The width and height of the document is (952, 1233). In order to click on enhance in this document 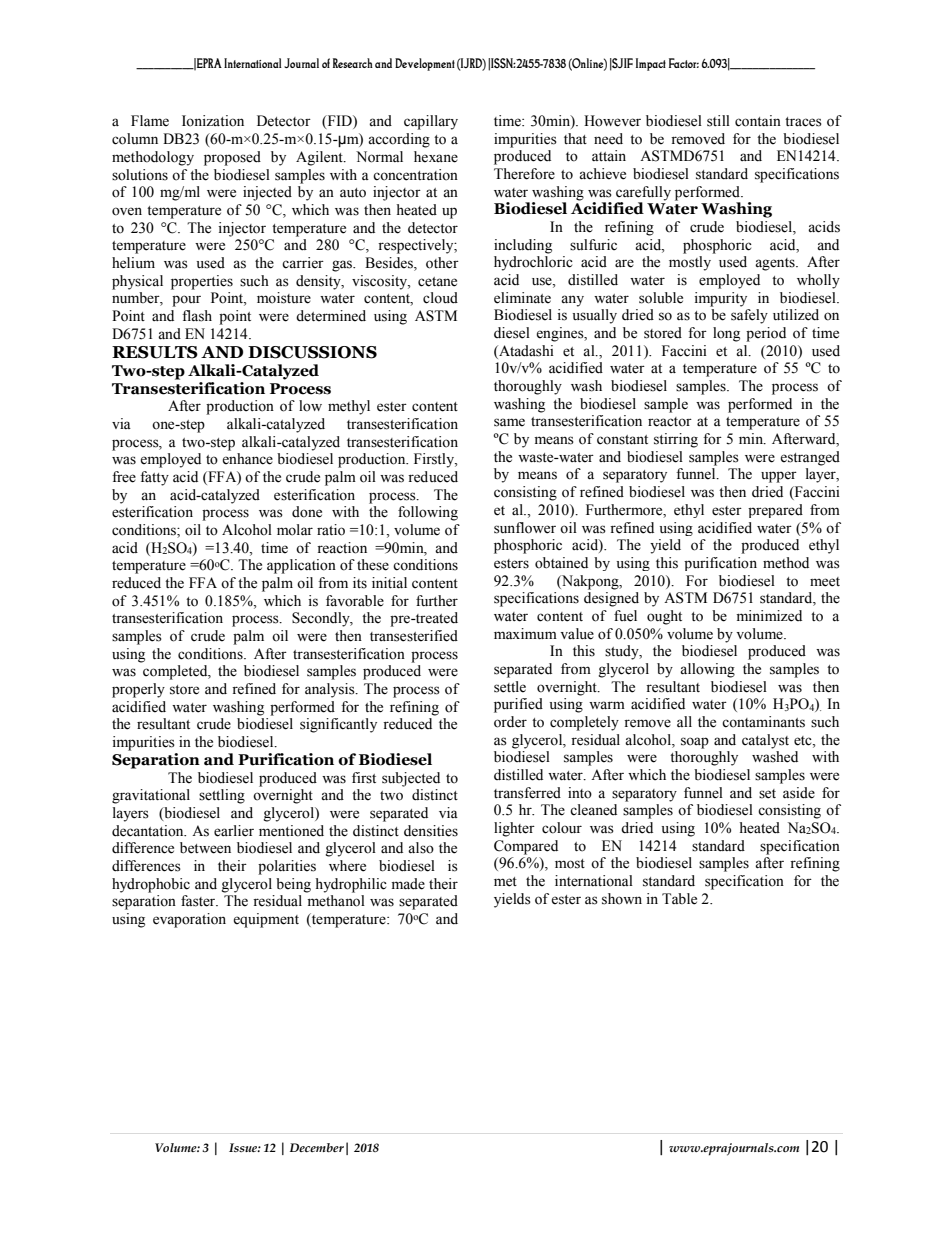, I will do `click(247, 459)`.
